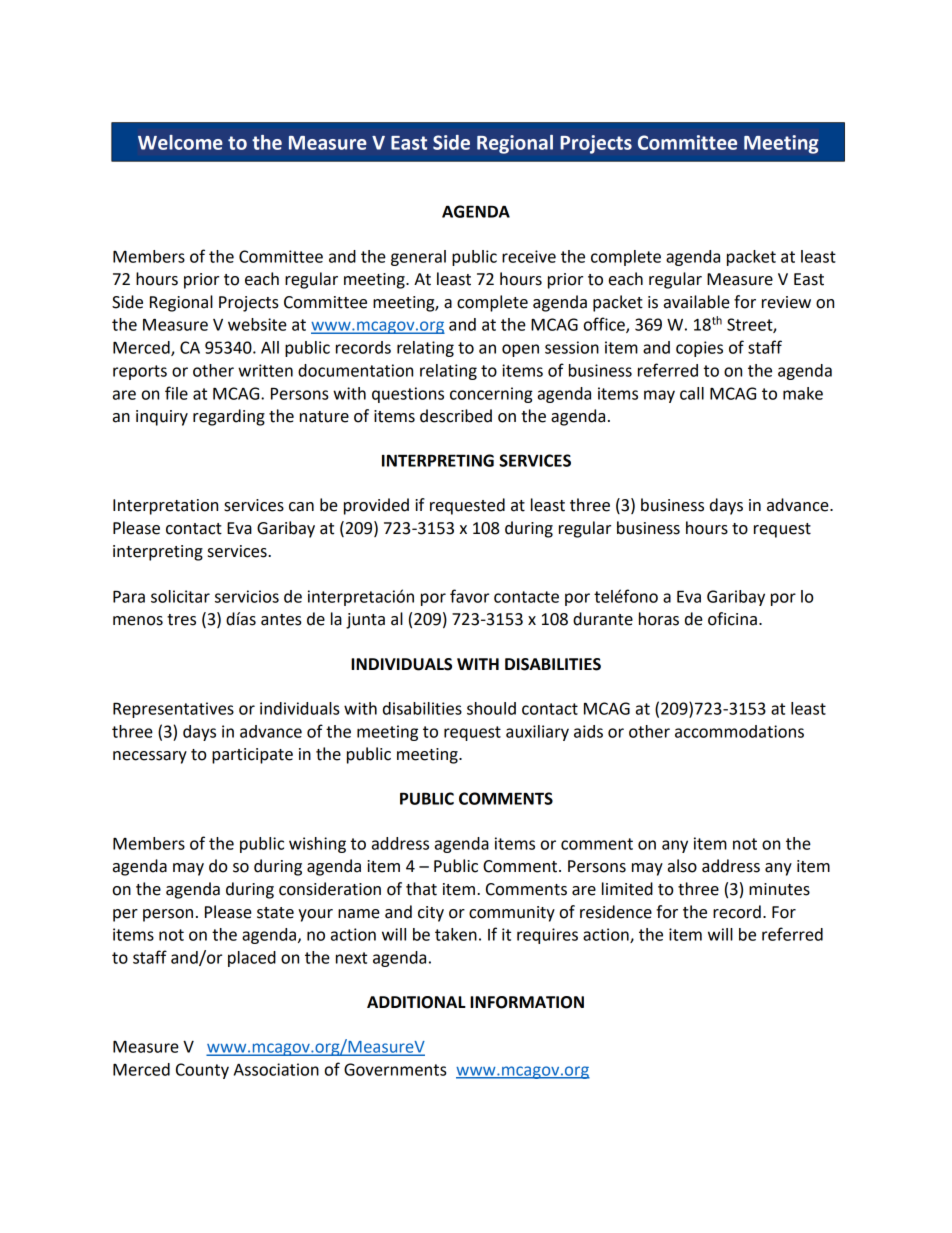 The width and height of the page is (952, 1233). I want to click on County, so click(202, 1071).
